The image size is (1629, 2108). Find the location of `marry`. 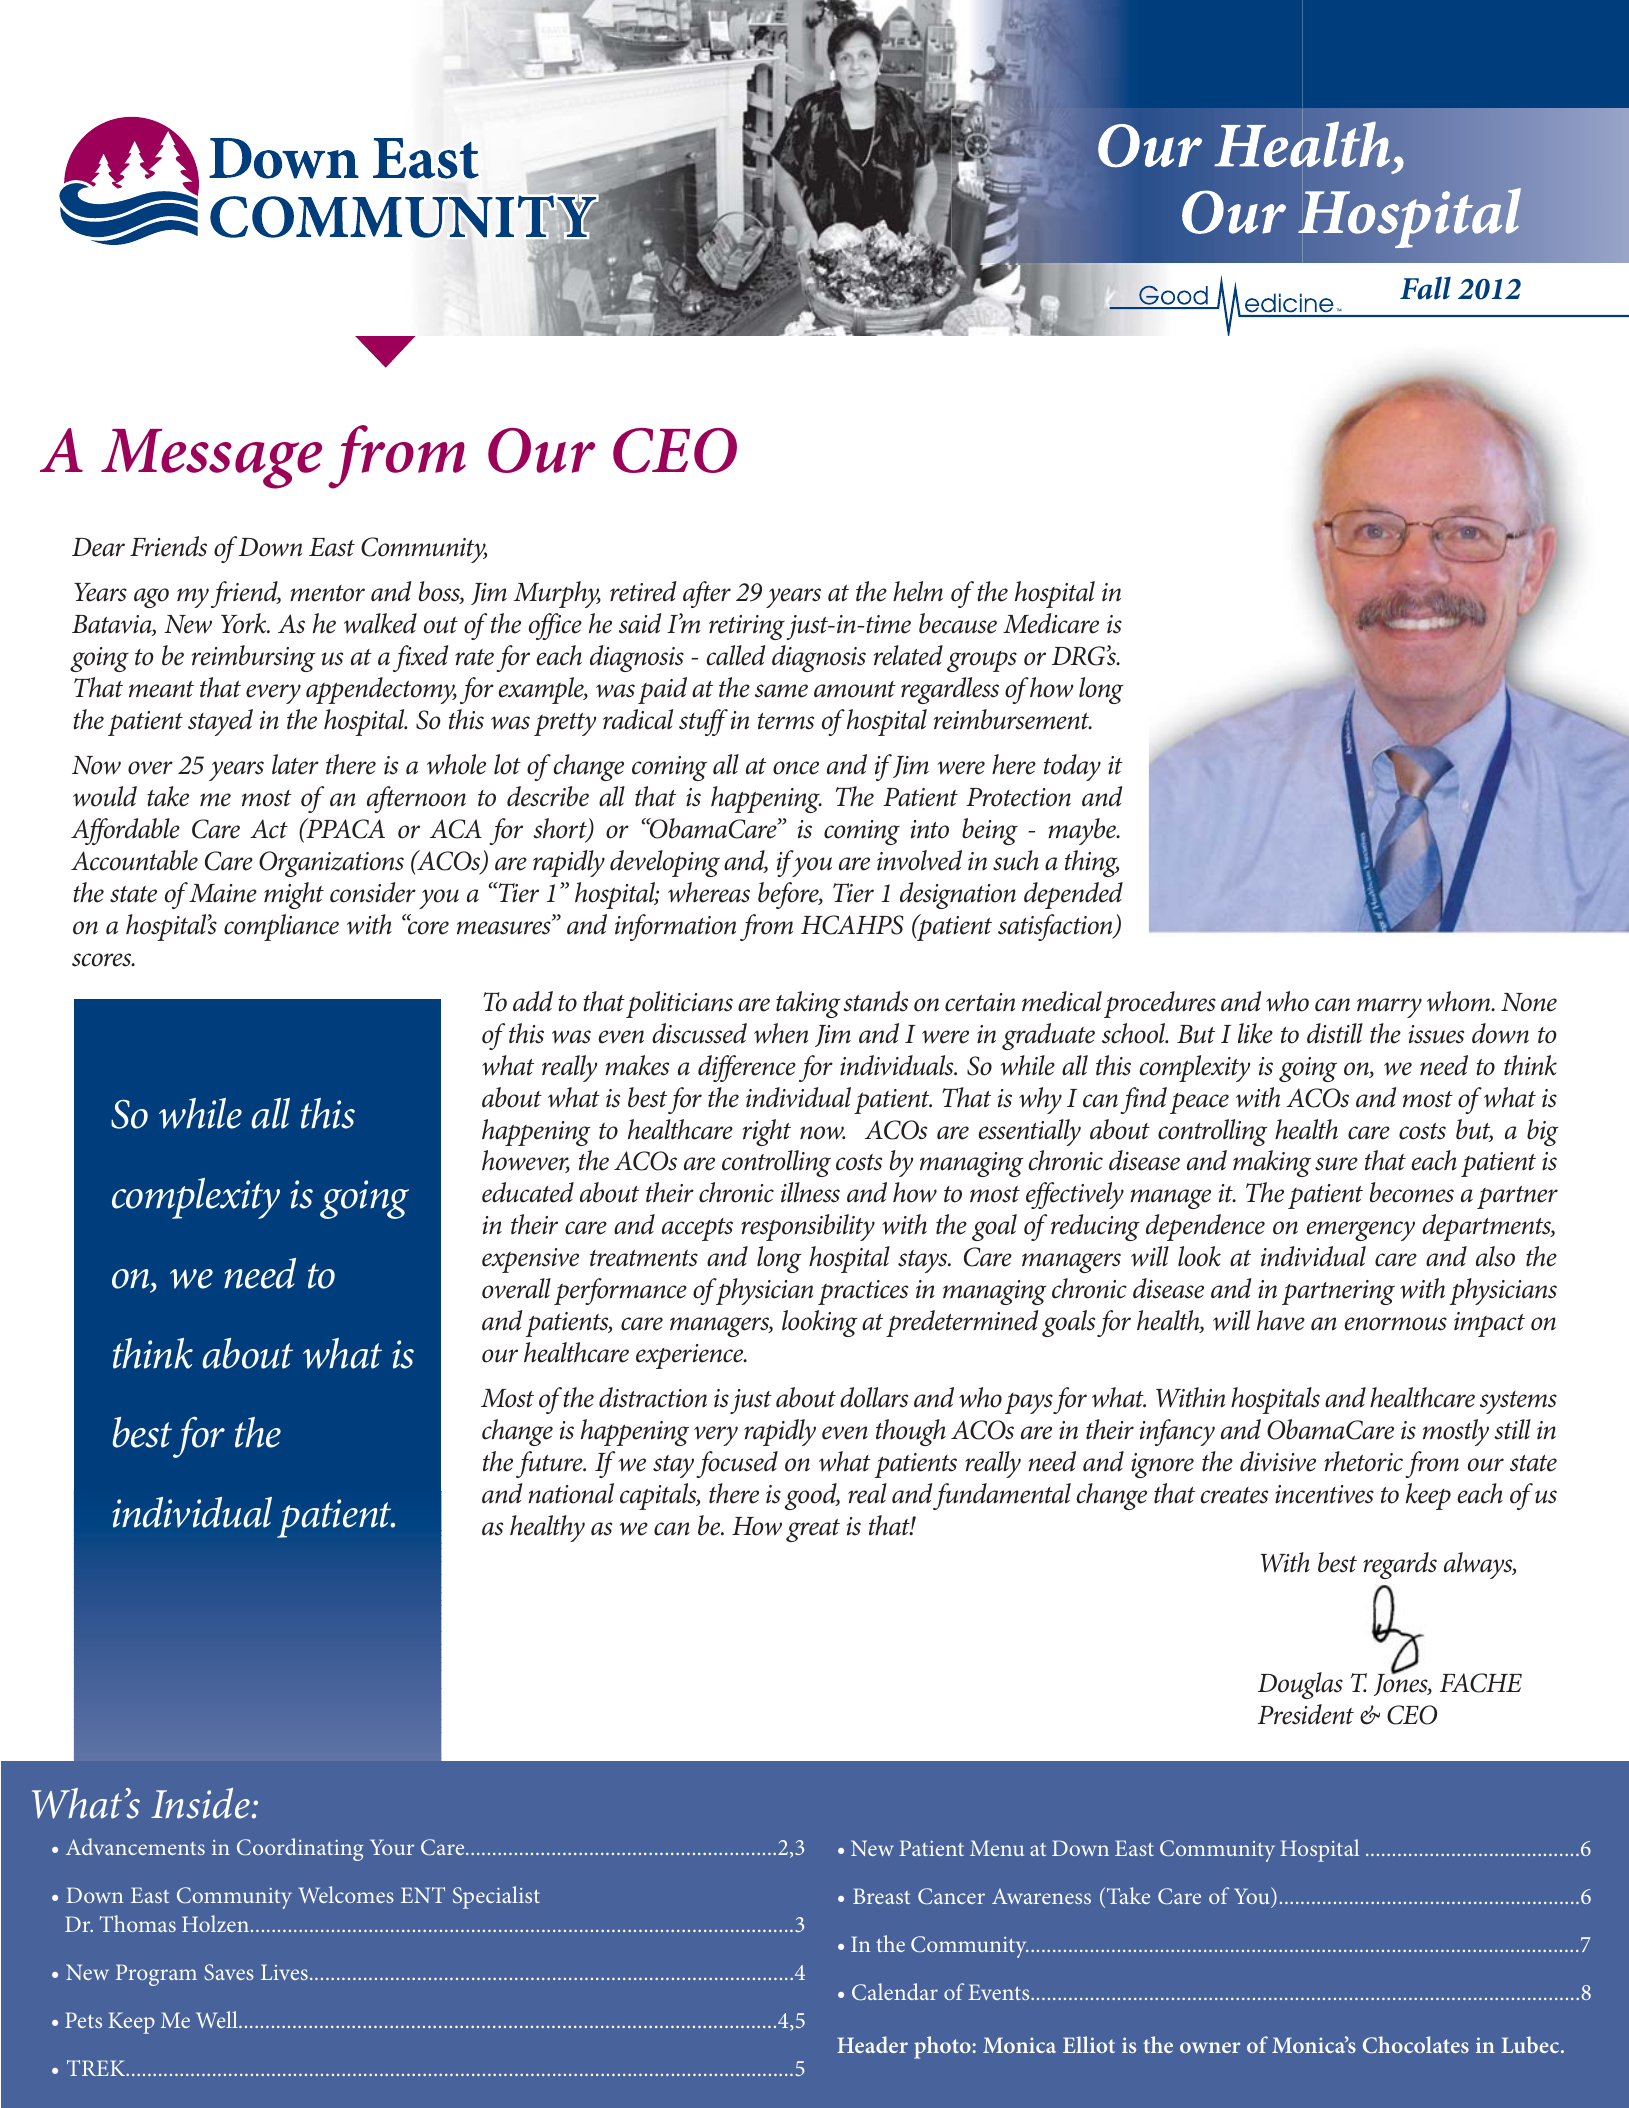

marry is located at coordinates (1389, 1008).
